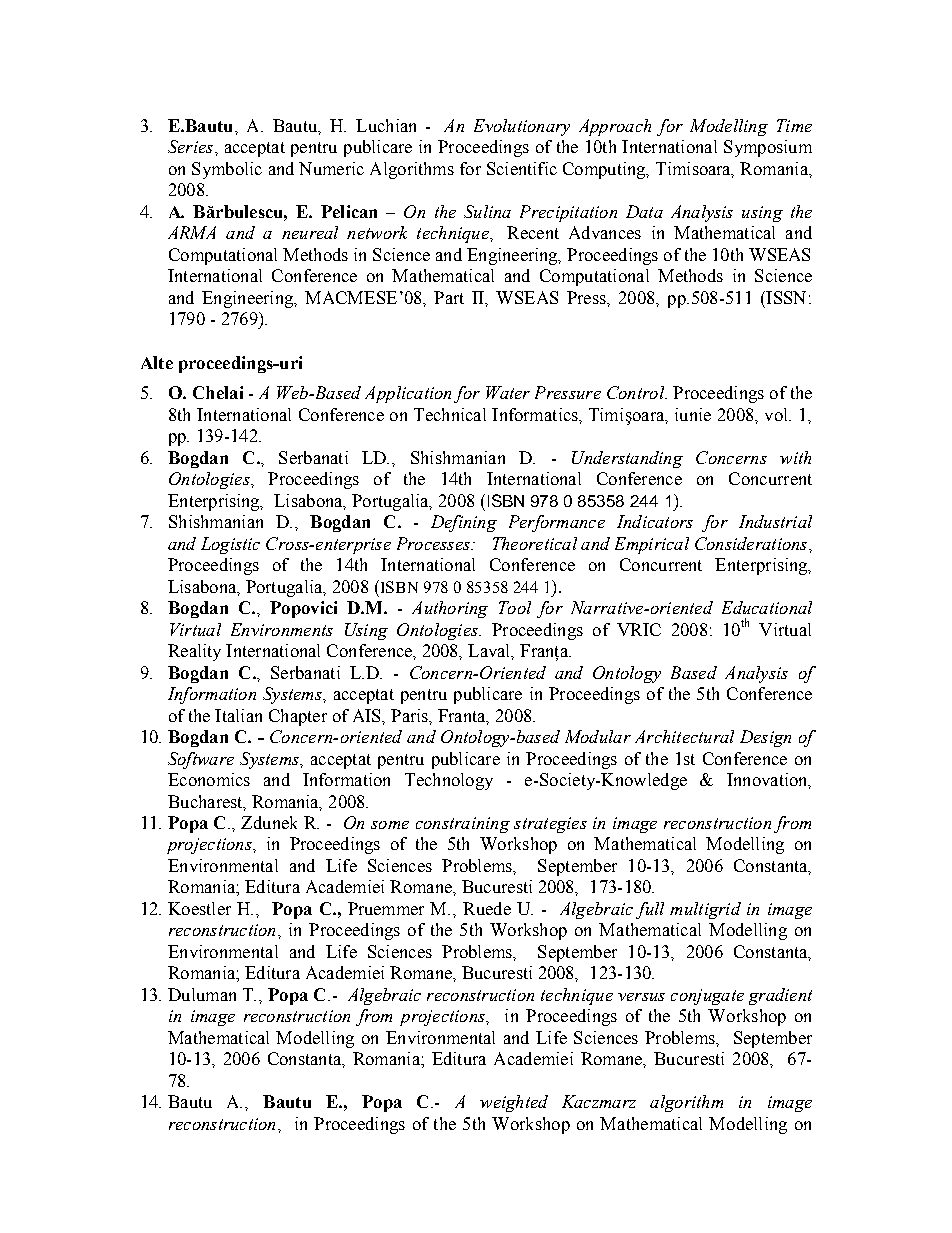  What do you see at coordinates (282, 629) in the screenshot?
I see `Environments` at bounding box center [282, 629].
